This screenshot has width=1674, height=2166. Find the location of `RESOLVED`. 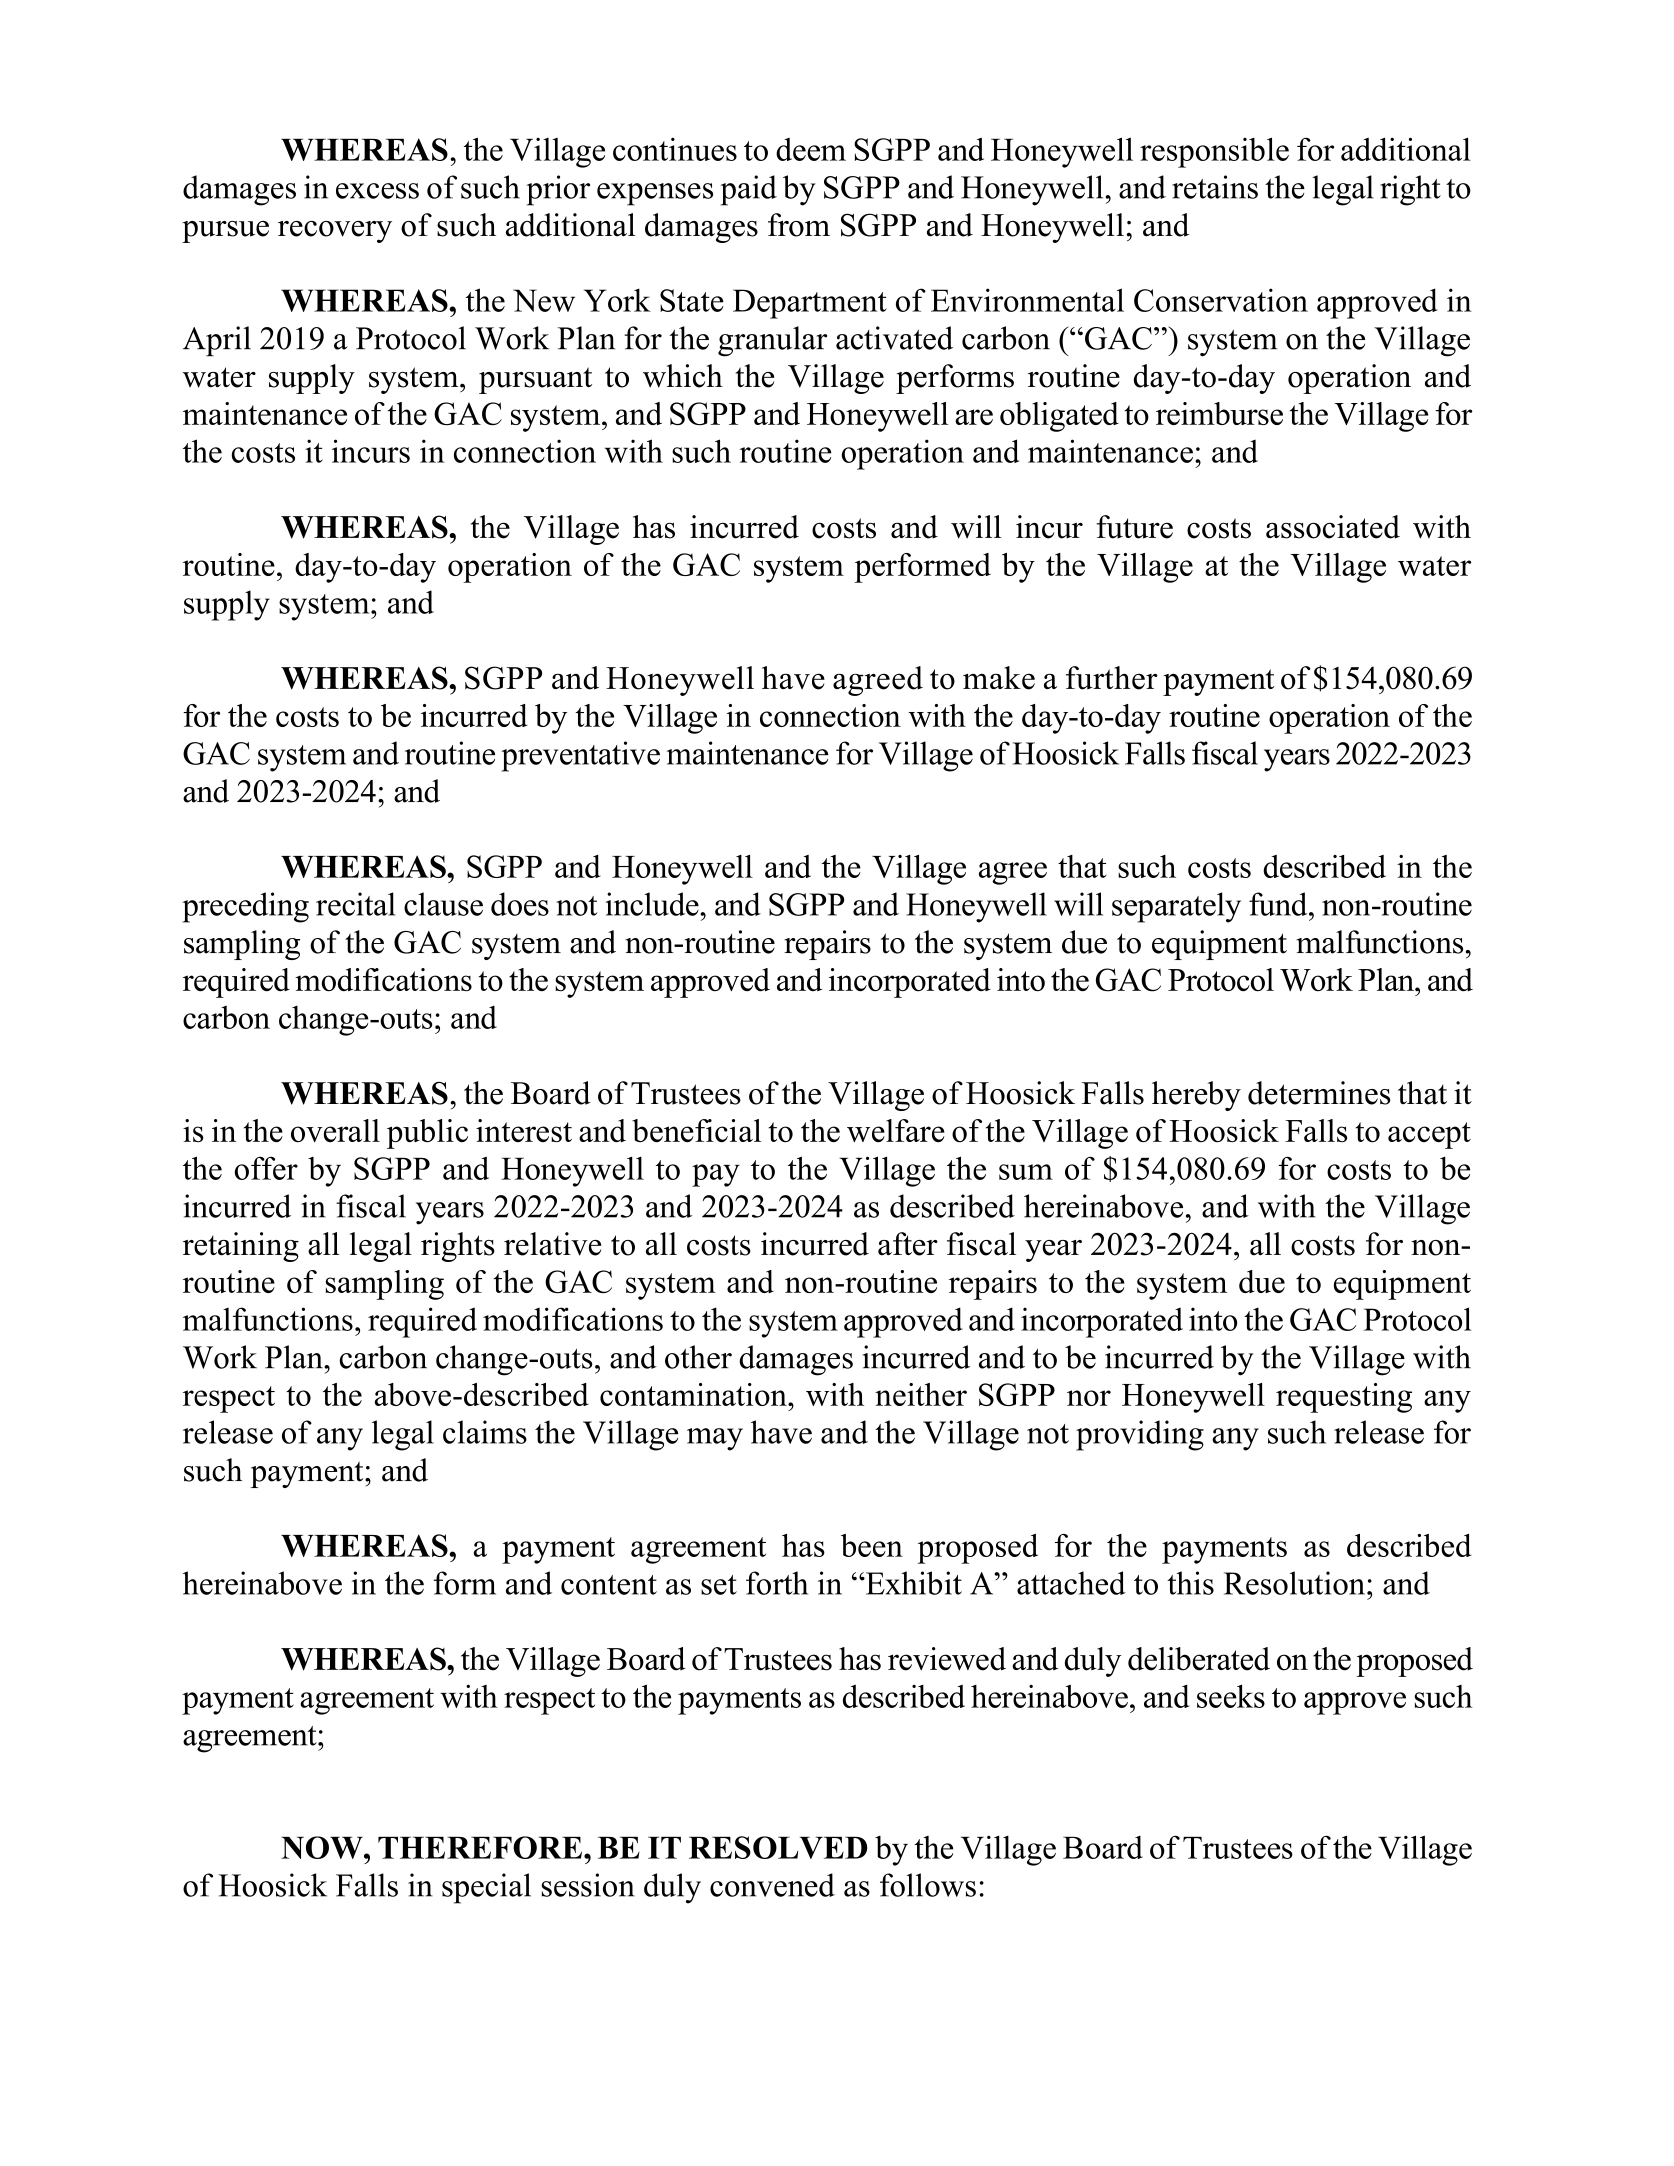

RESOLVED is located at coordinates (778, 1847).
